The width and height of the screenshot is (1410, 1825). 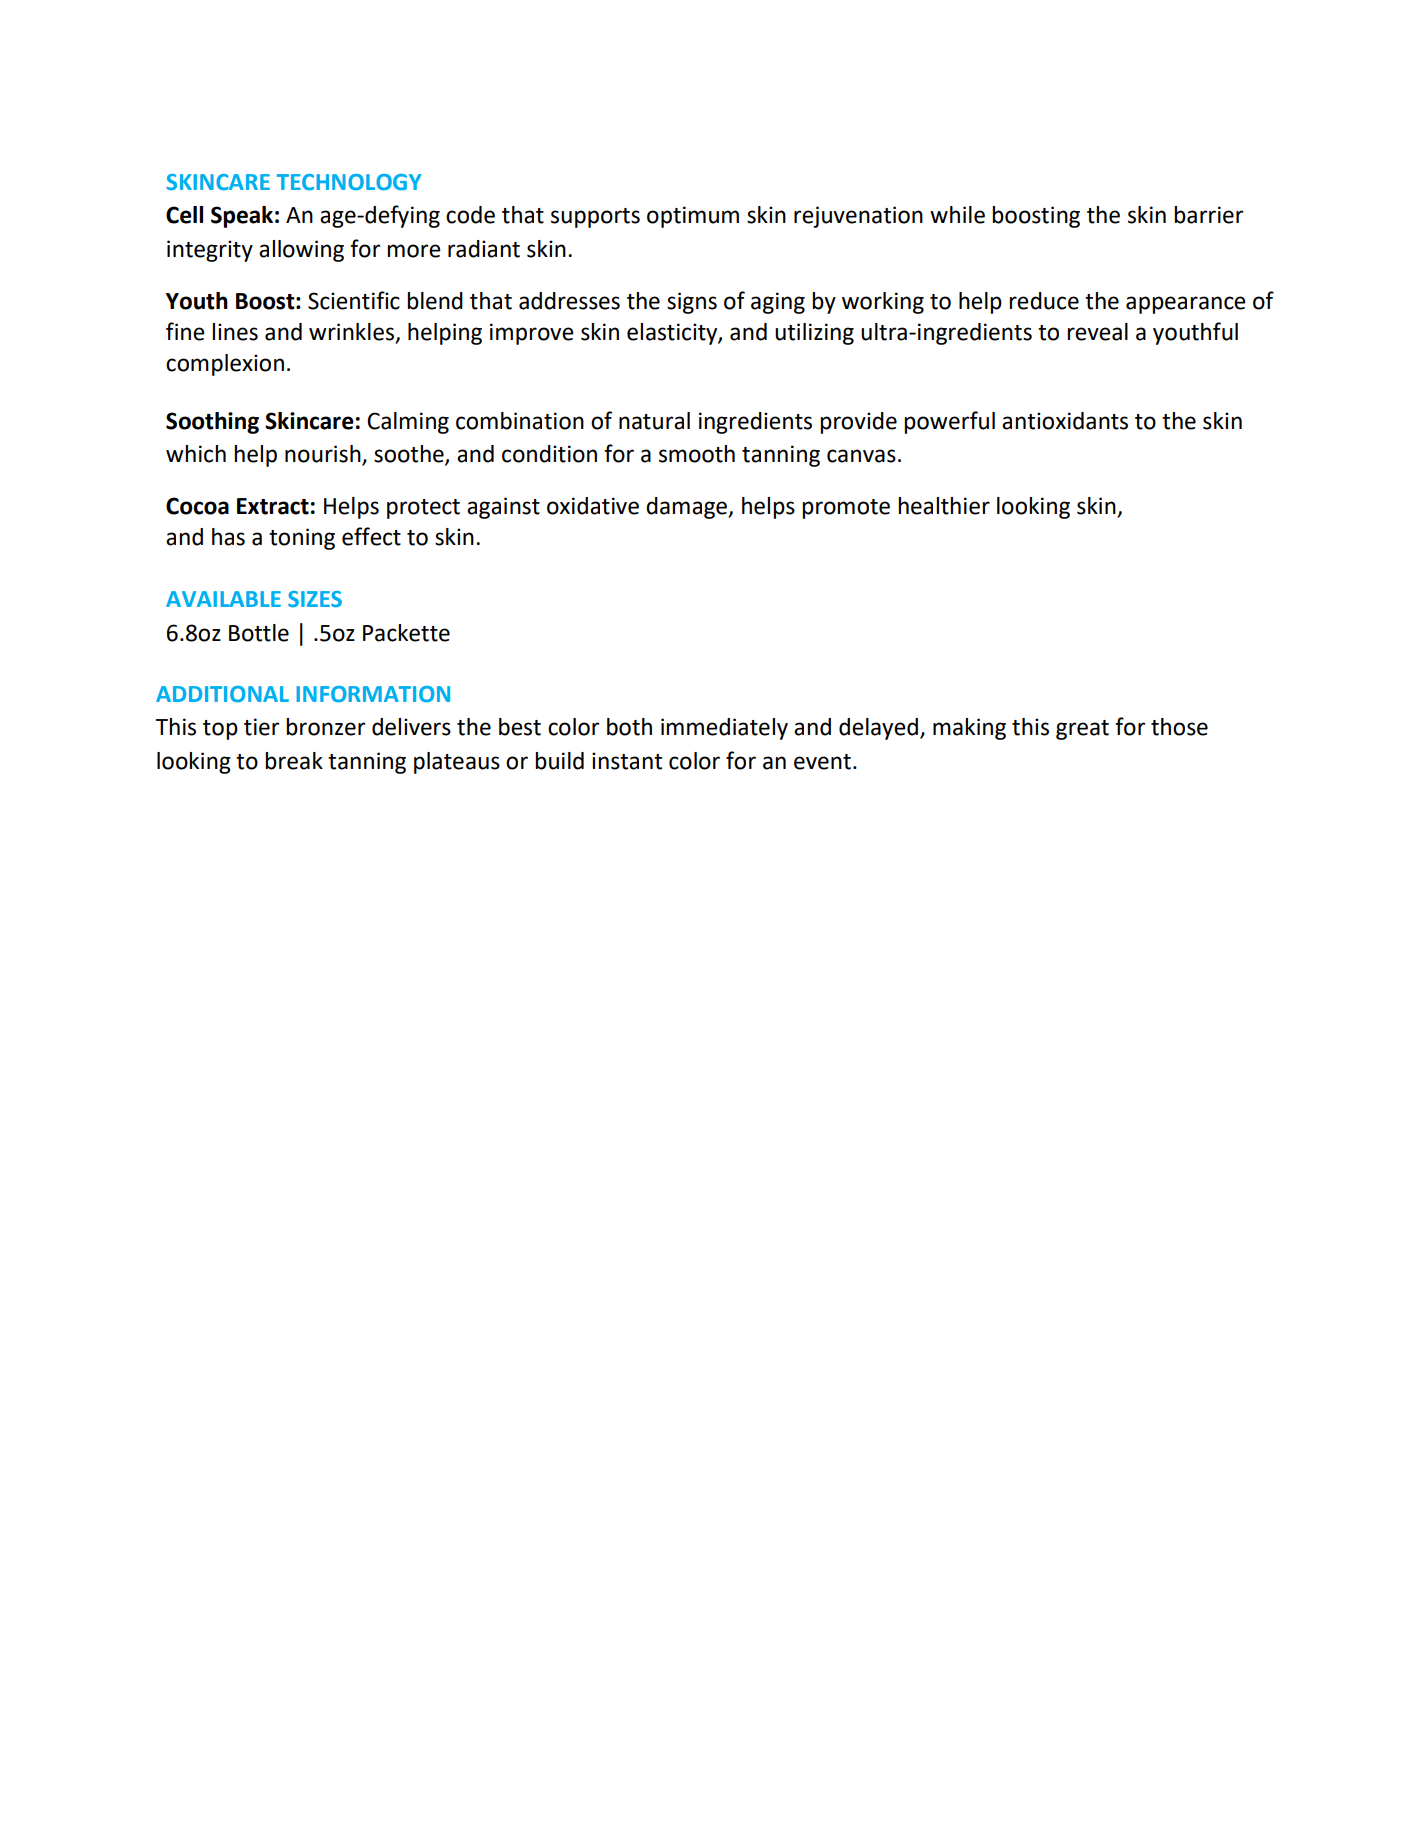 What do you see at coordinates (1209, 215) in the screenshot?
I see `barrier` at bounding box center [1209, 215].
